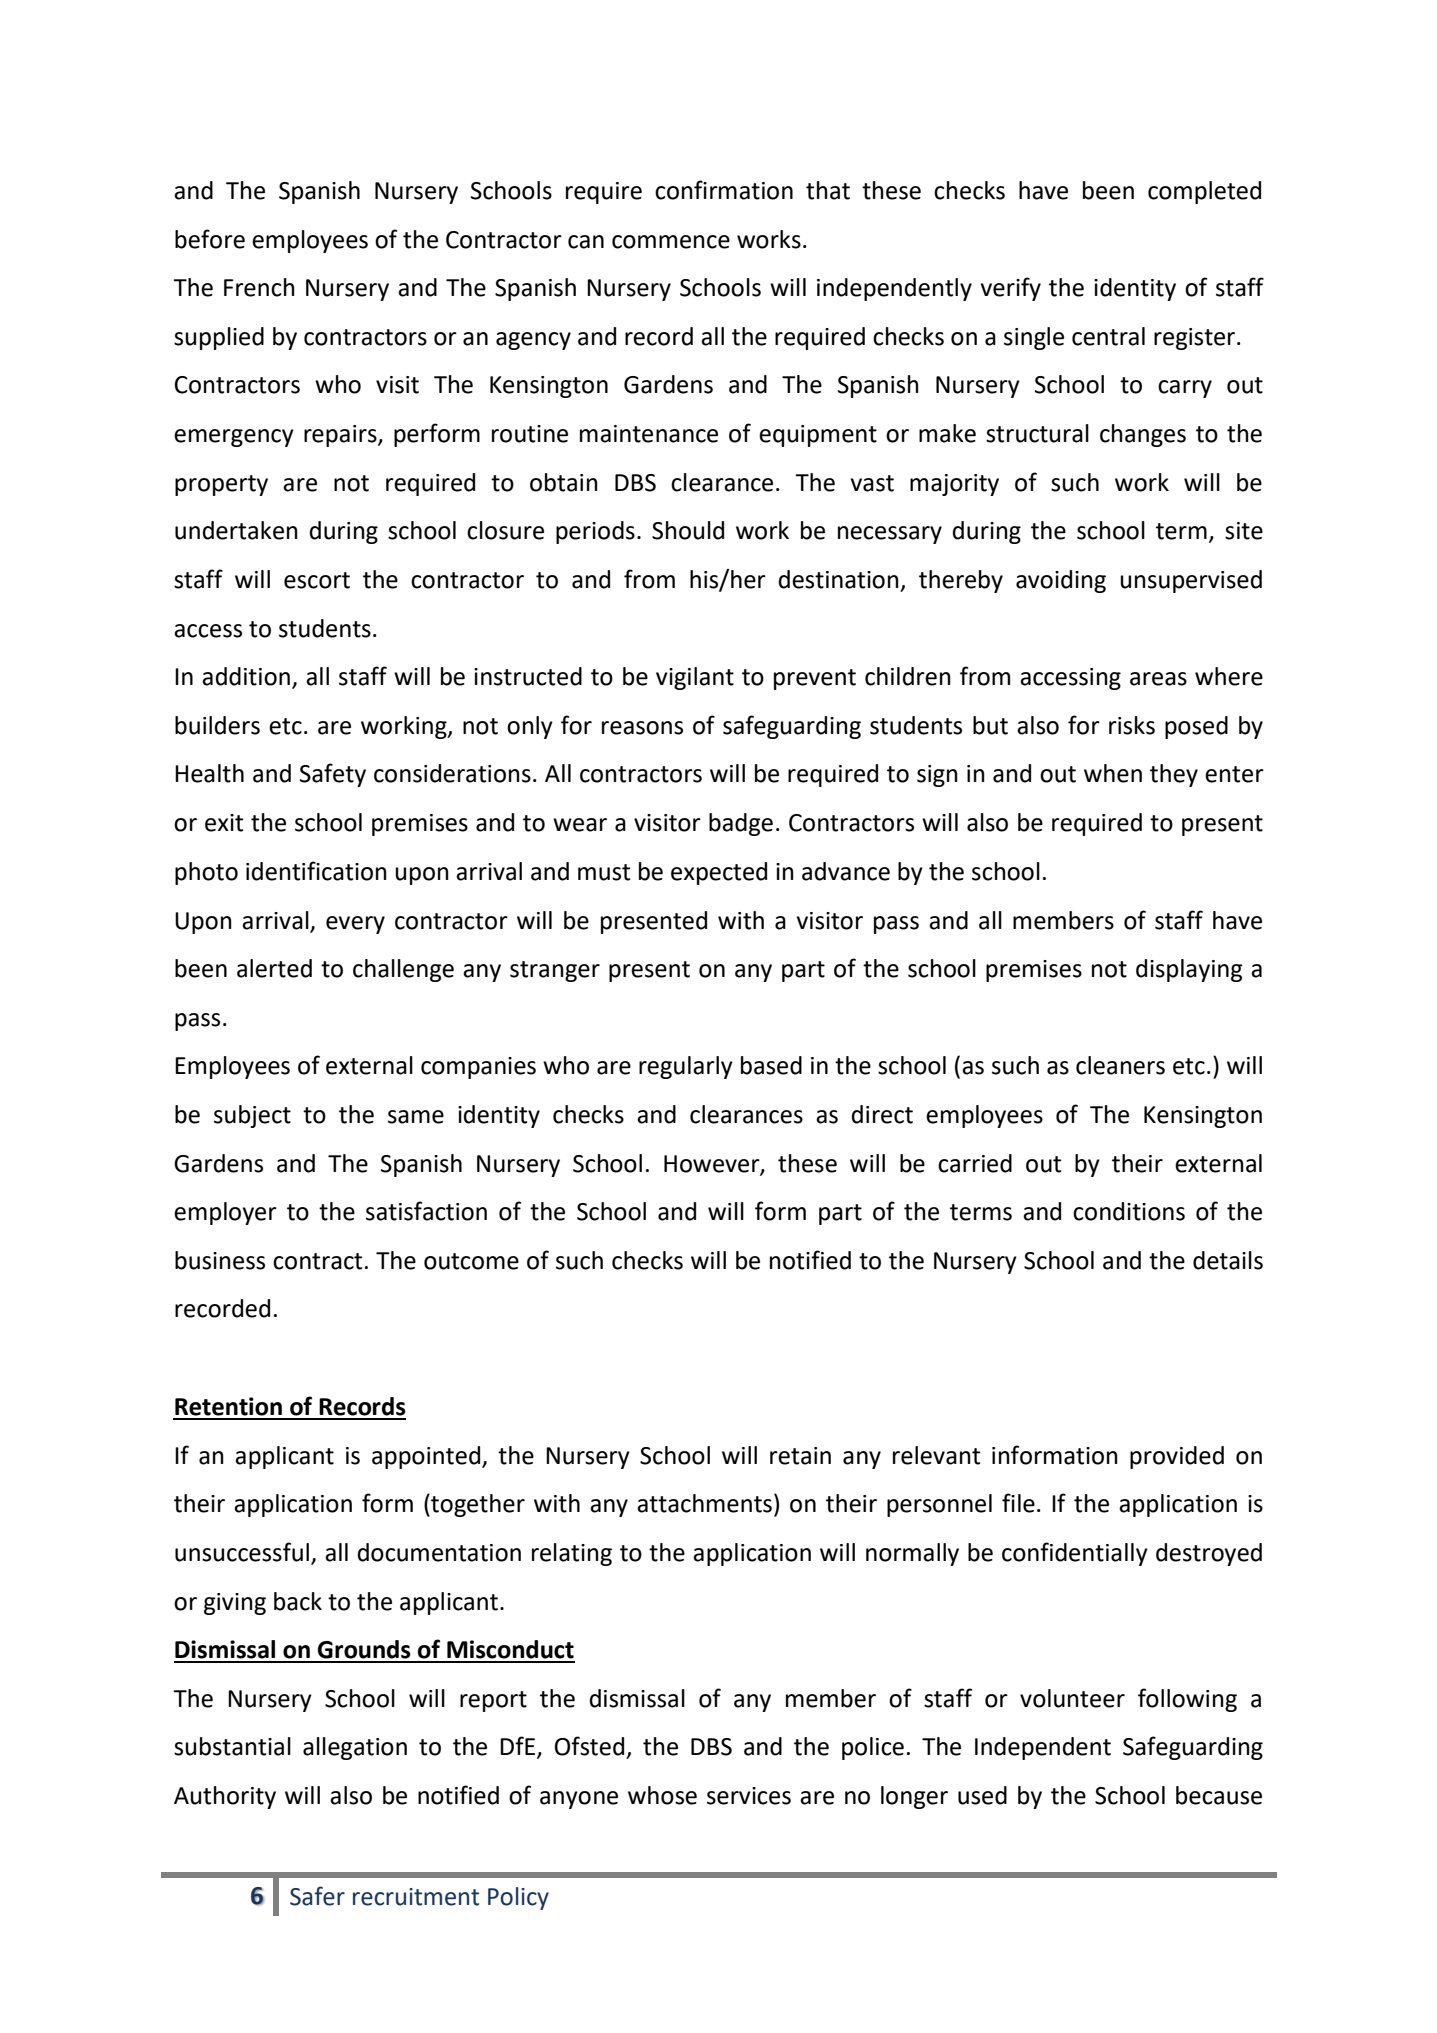  What do you see at coordinates (317, 1896) in the screenshot?
I see `Safer` at bounding box center [317, 1896].
